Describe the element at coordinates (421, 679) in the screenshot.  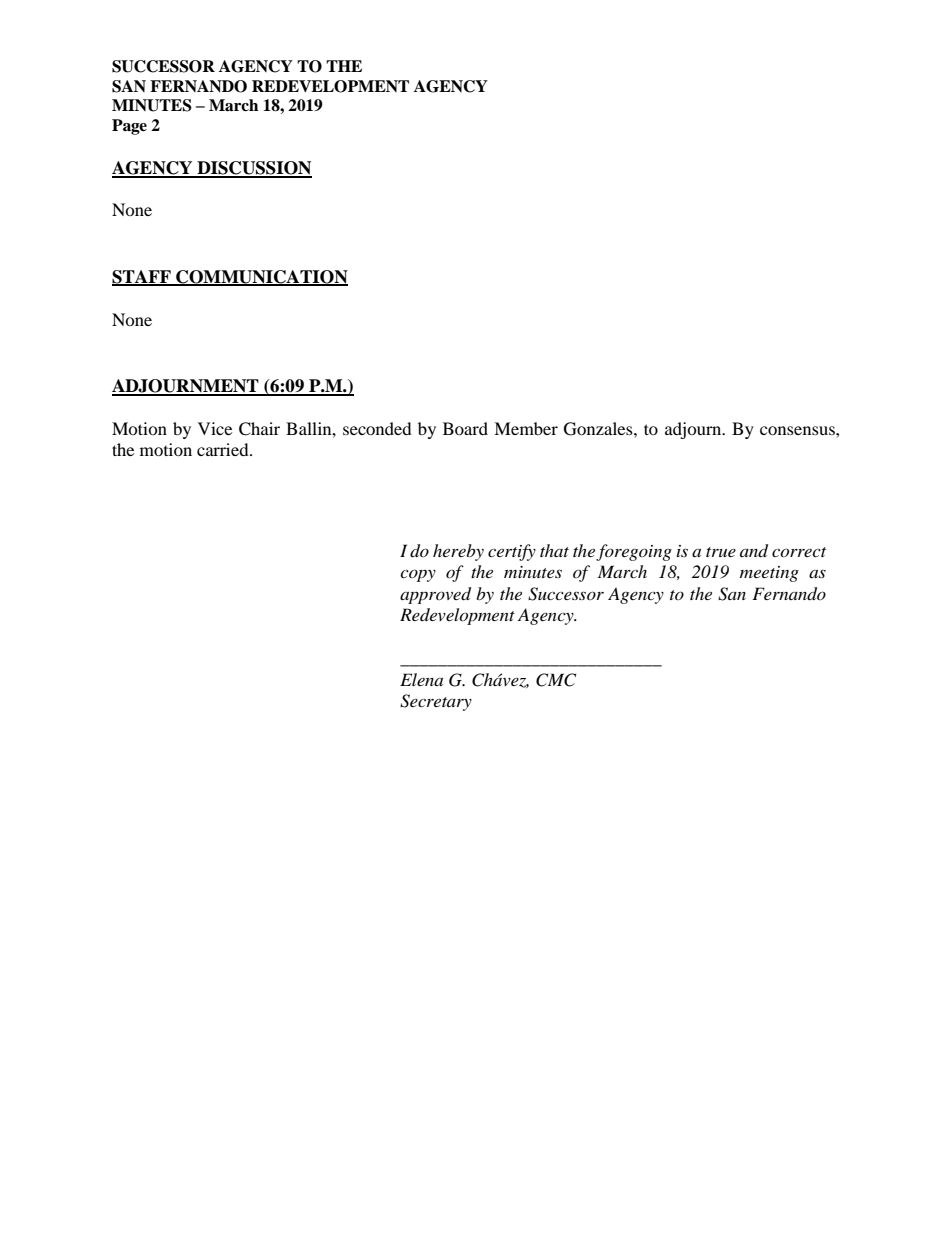
I see `Elena` at that location.
